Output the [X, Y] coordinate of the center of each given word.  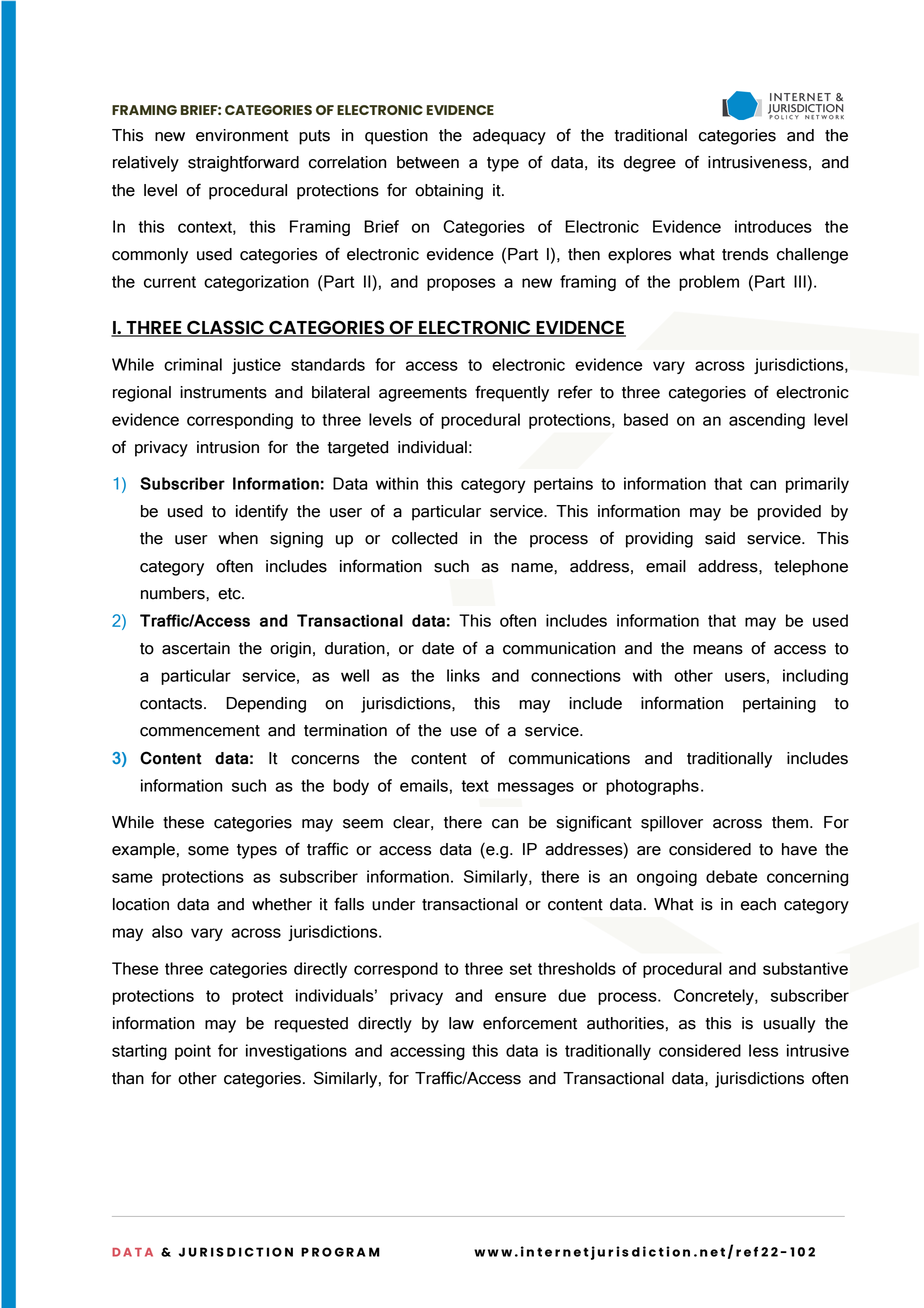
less [763, 1050]
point [193, 1052]
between [428, 162]
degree [650, 164]
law [461, 1023]
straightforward [243, 163]
